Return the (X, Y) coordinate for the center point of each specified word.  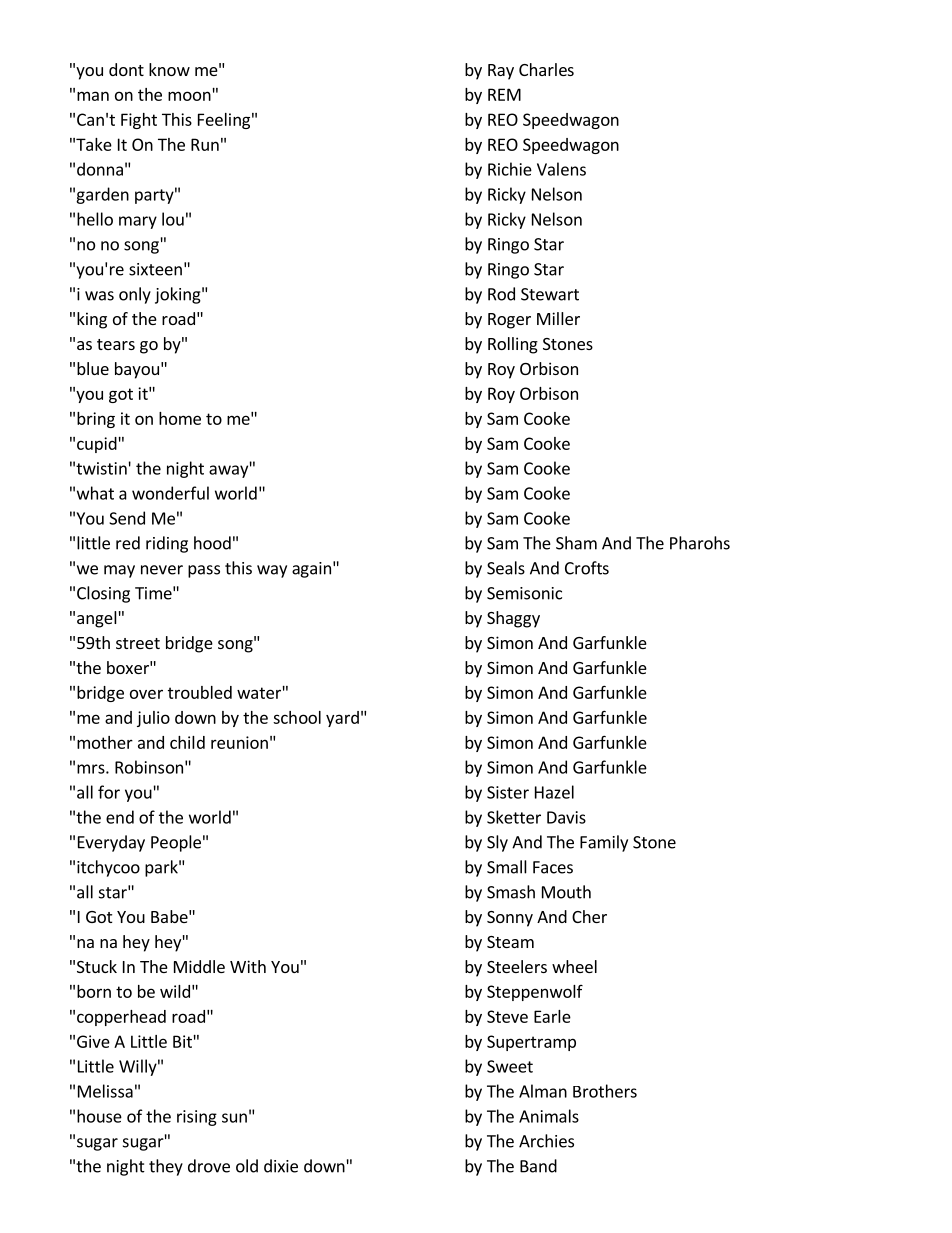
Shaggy (513, 619)
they (166, 1167)
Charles (546, 69)
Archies (546, 1141)
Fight (139, 121)
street (138, 643)
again (311, 570)
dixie (281, 1166)
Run (205, 144)
